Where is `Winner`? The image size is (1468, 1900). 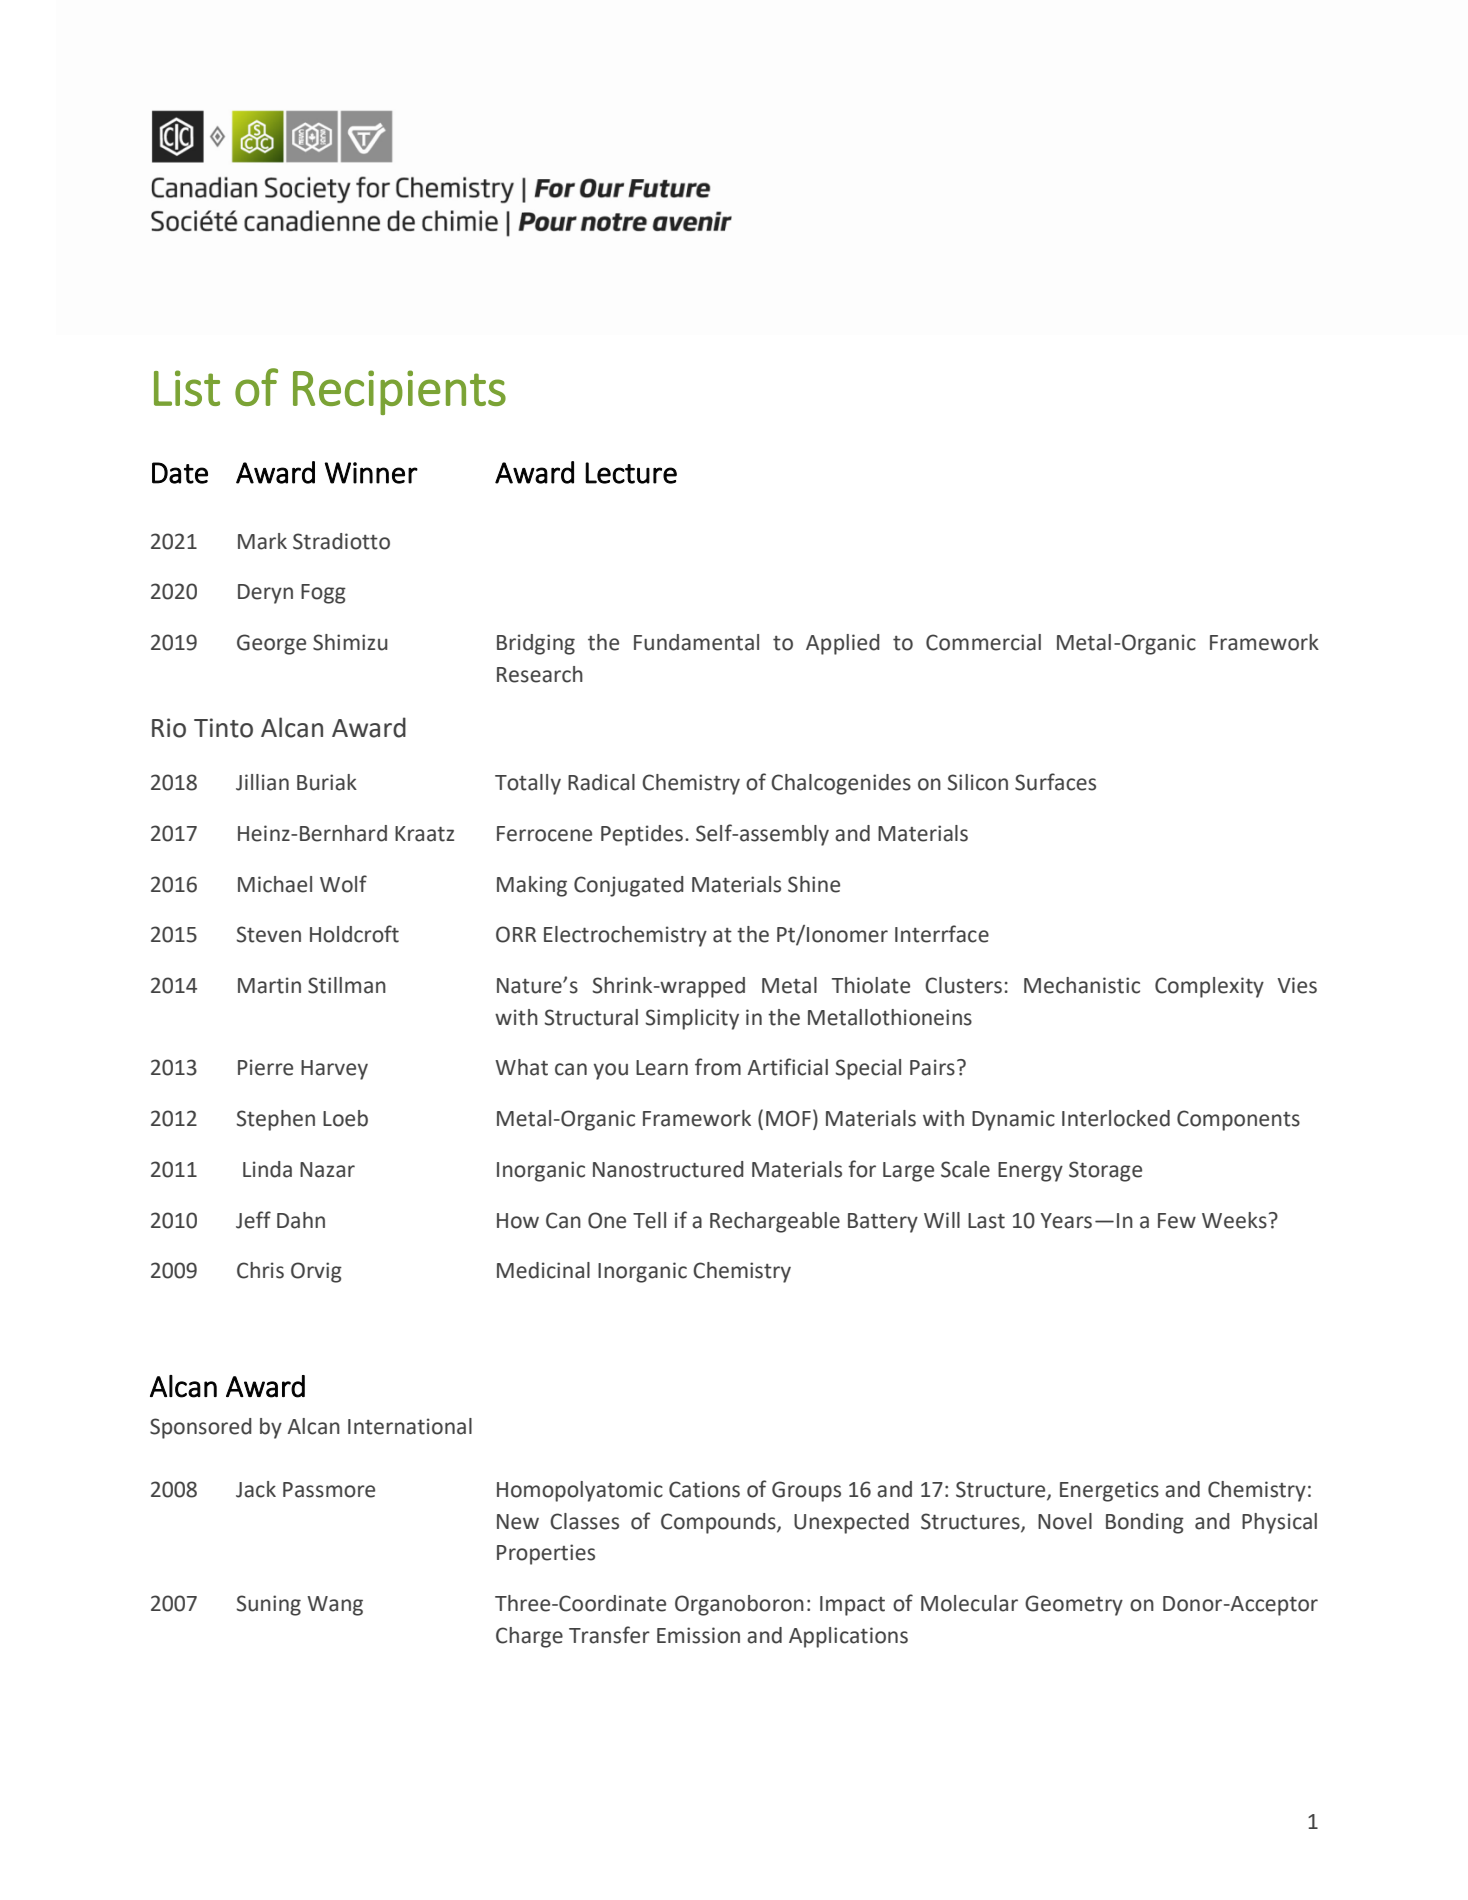 Winner is located at coordinates (371, 473).
